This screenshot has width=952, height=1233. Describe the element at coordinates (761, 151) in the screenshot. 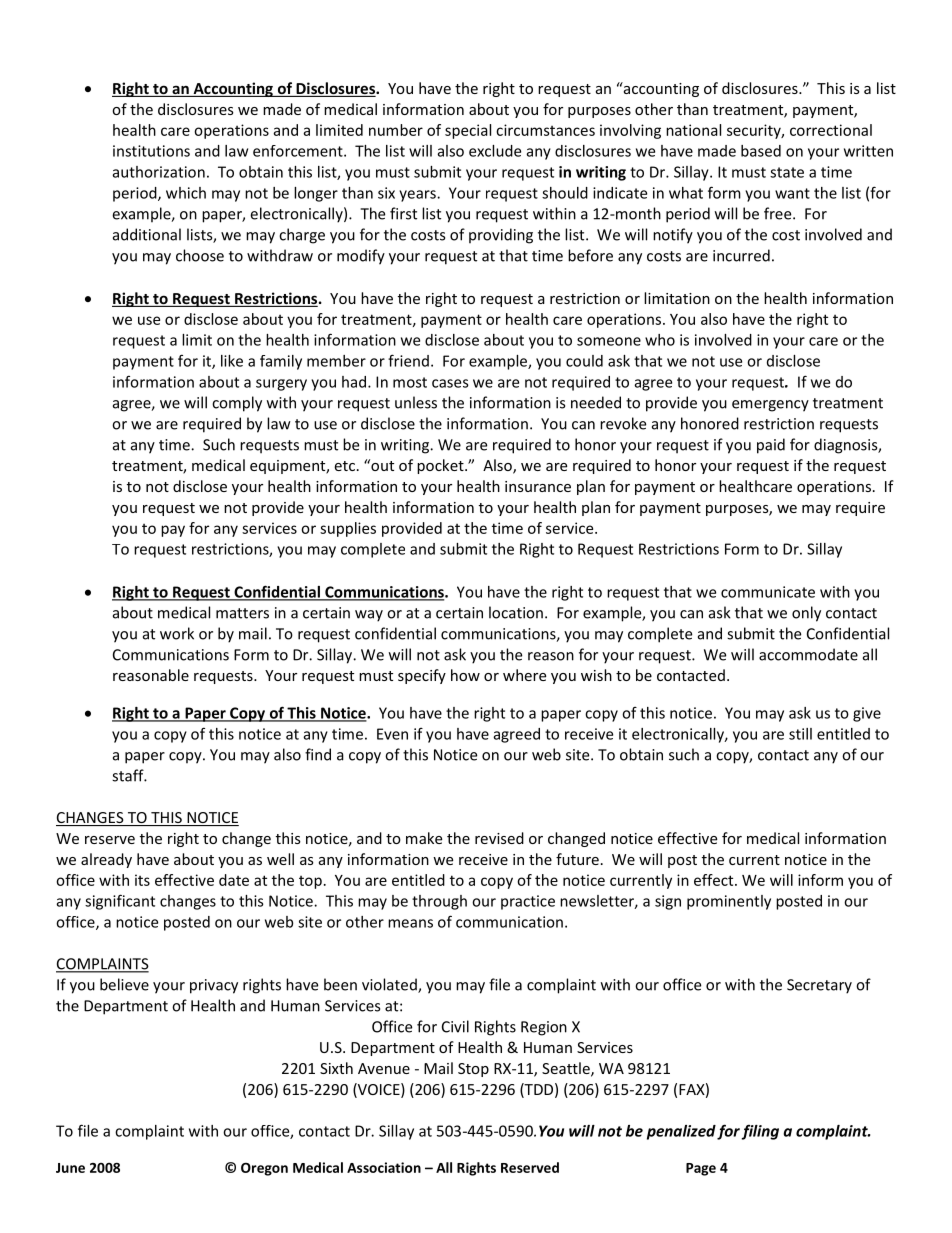

I see `based` at that location.
